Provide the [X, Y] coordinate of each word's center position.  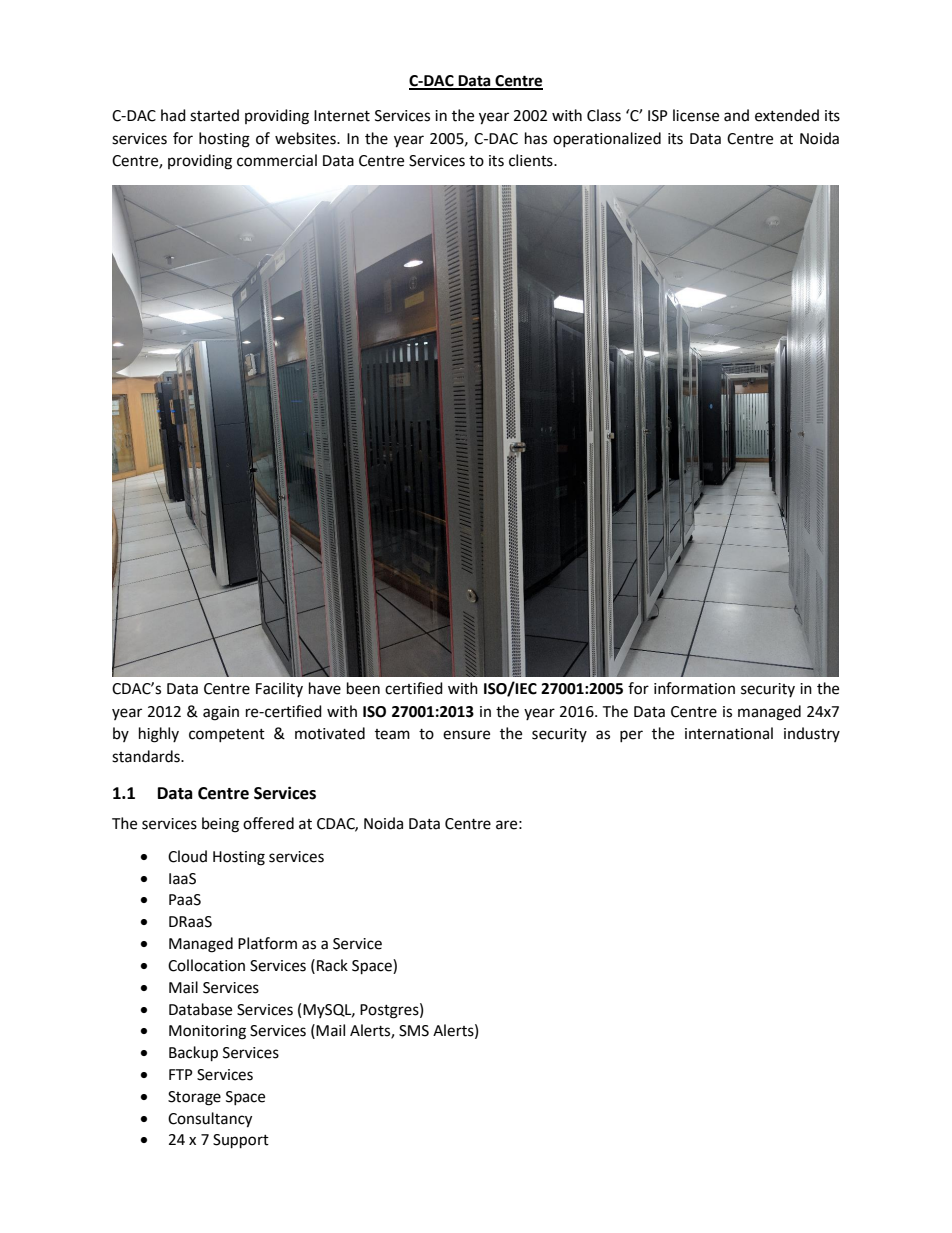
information [694, 688]
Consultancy [210, 1120]
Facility [279, 689]
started [214, 115]
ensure [466, 735]
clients [532, 160]
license [696, 115]
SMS [414, 1031]
